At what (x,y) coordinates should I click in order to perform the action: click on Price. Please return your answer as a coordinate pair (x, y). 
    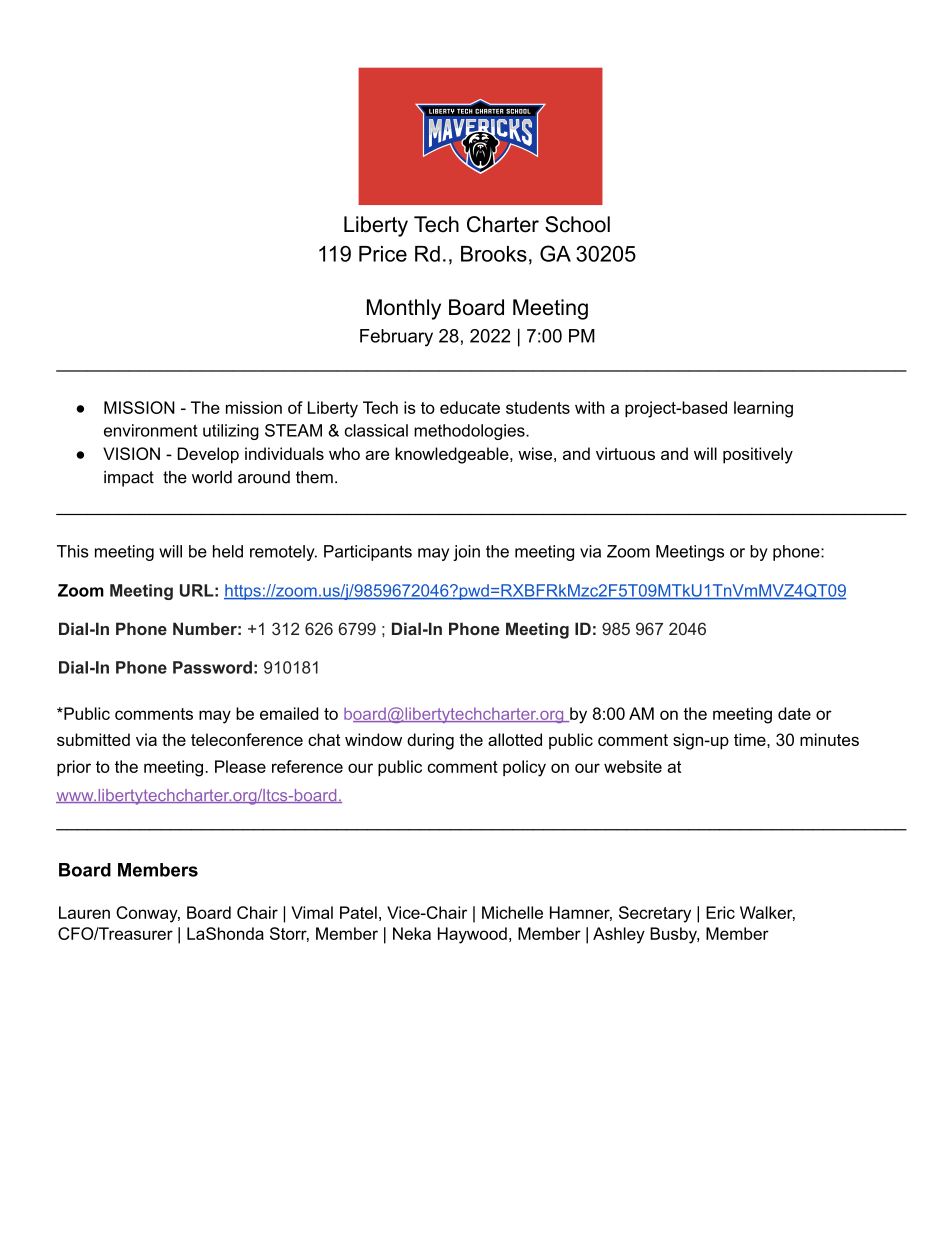
    Looking at the image, I should click on (383, 254).
